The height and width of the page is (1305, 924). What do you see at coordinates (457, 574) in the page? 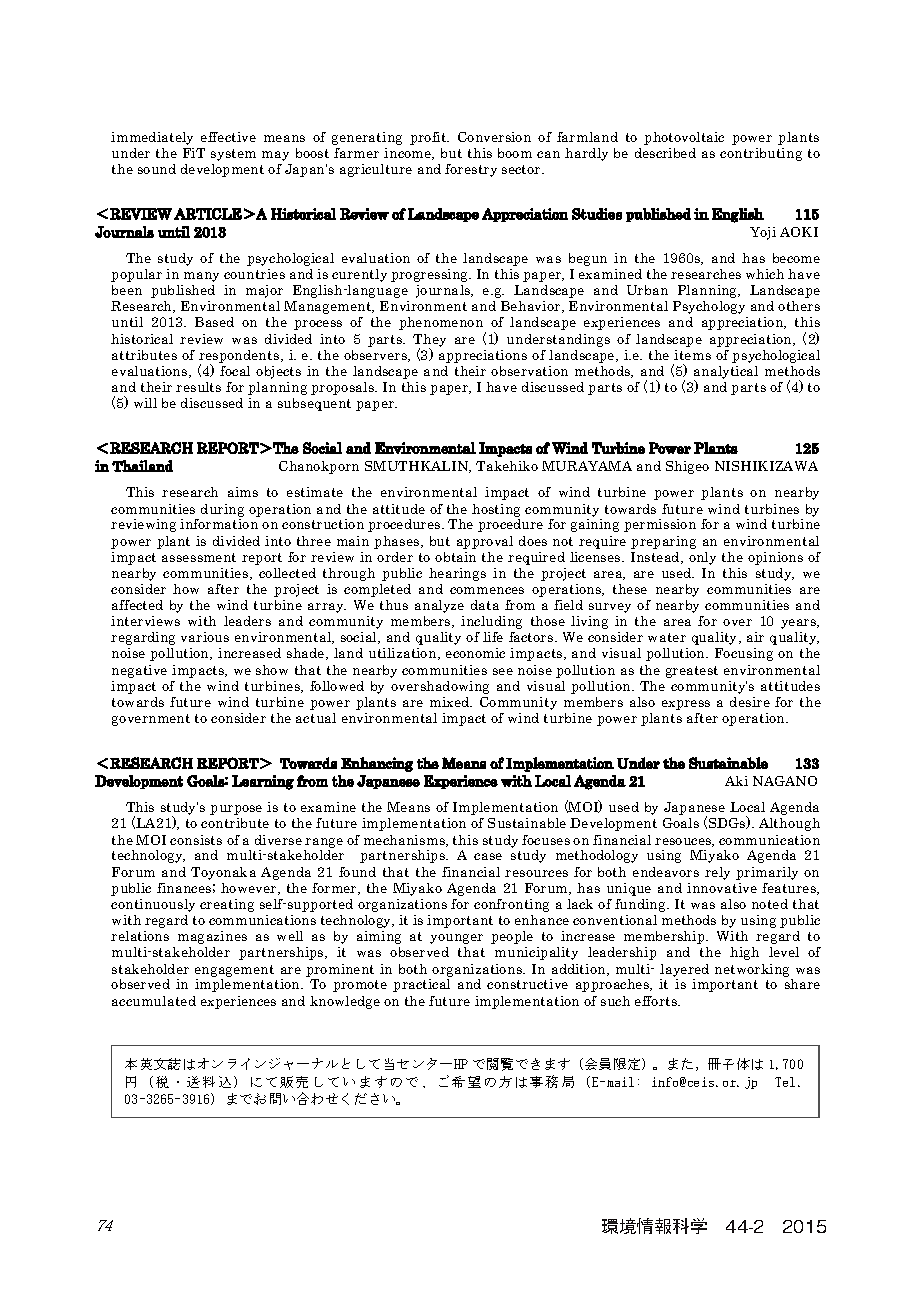
I see `hearings` at bounding box center [457, 574].
